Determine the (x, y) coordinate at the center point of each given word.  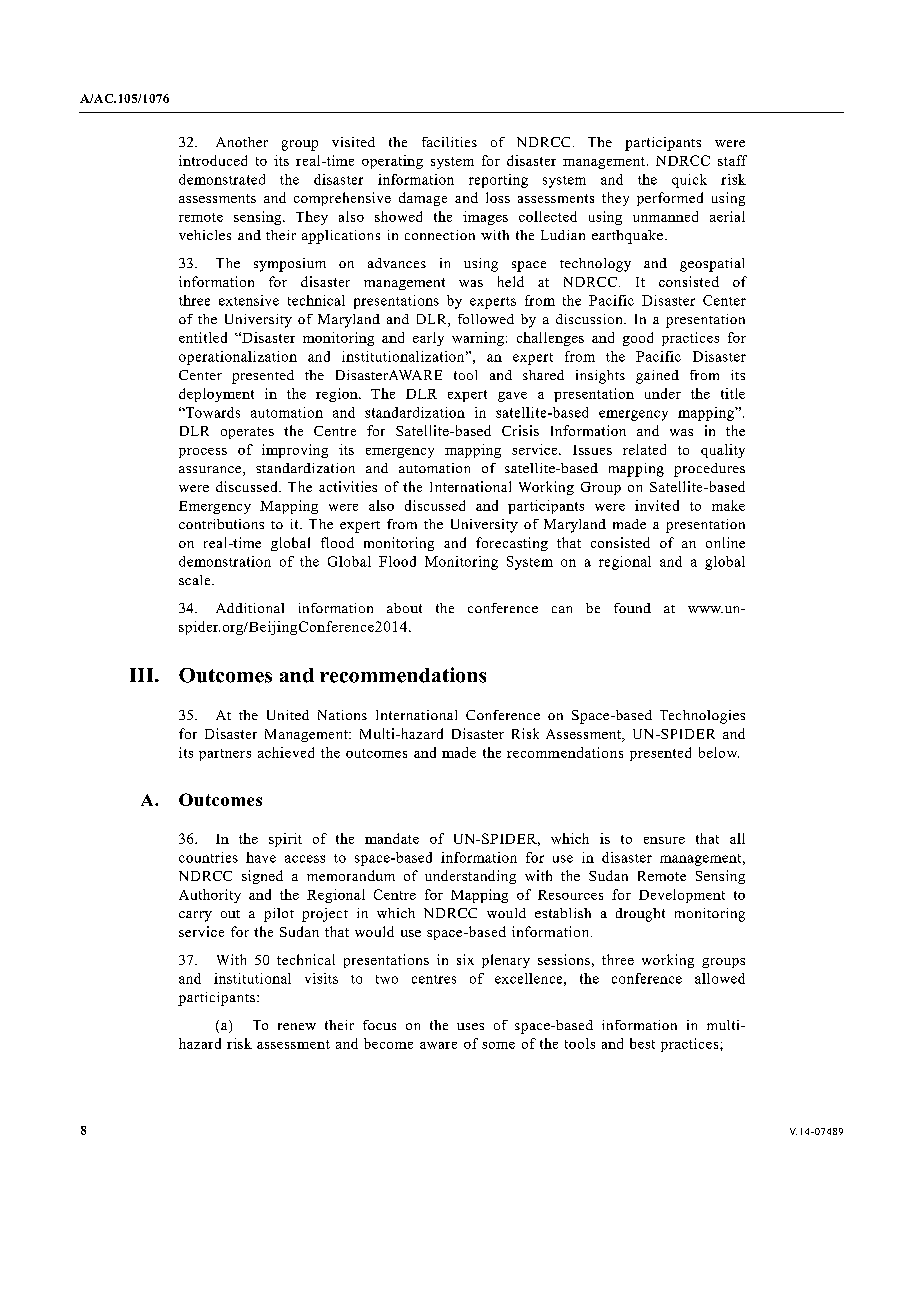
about (404, 608)
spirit (285, 840)
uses (470, 1026)
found (632, 608)
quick (689, 181)
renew (297, 1026)
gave (512, 397)
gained (657, 377)
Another (242, 142)
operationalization (238, 358)
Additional (250, 608)
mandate (392, 838)
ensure (664, 840)
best (642, 1043)
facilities (449, 142)
